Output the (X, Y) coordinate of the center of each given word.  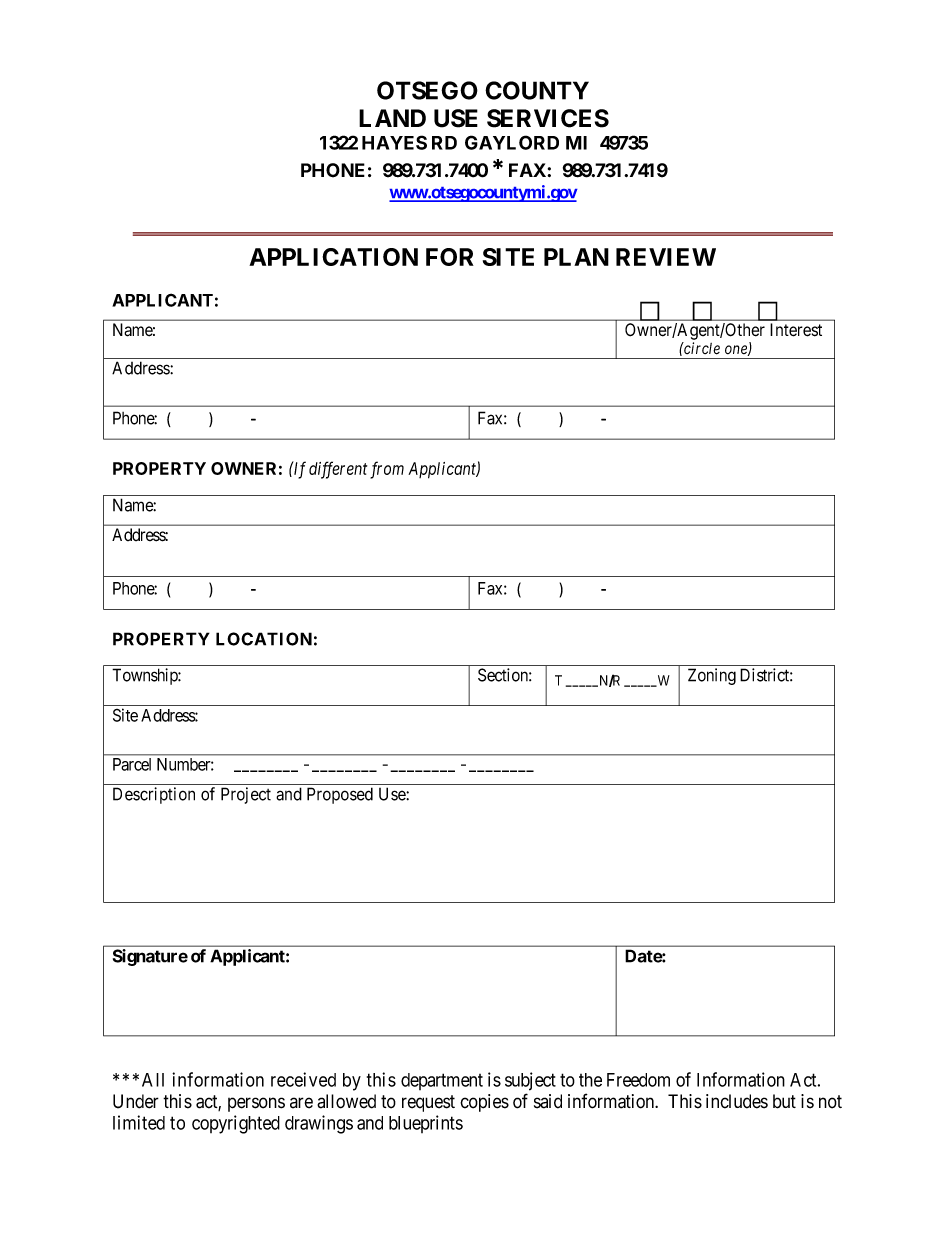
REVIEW (666, 257)
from (387, 470)
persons (256, 1104)
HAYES (394, 142)
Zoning (712, 676)
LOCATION (264, 639)
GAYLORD (512, 142)
